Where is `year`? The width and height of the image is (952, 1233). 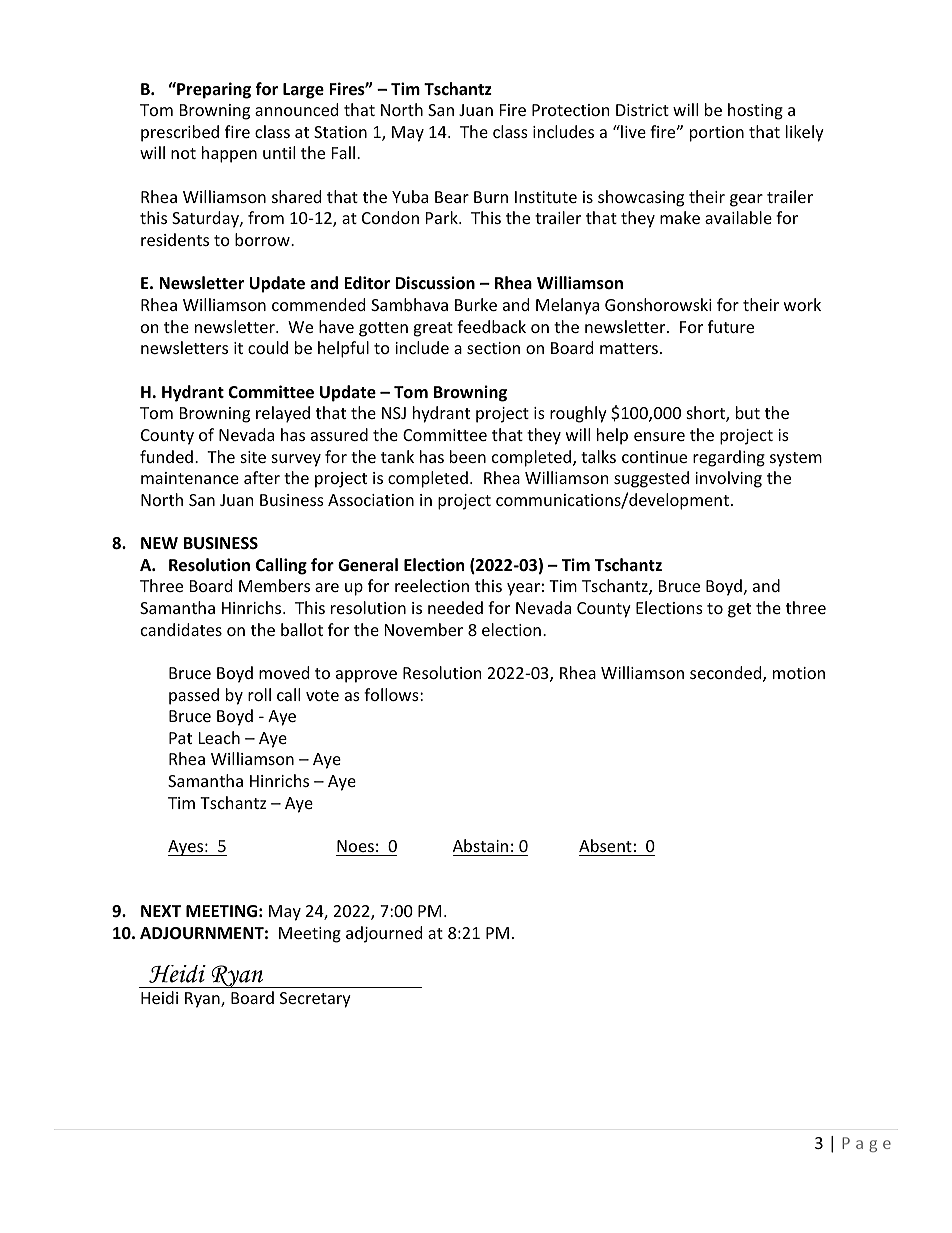
year is located at coordinates (523, 589).
